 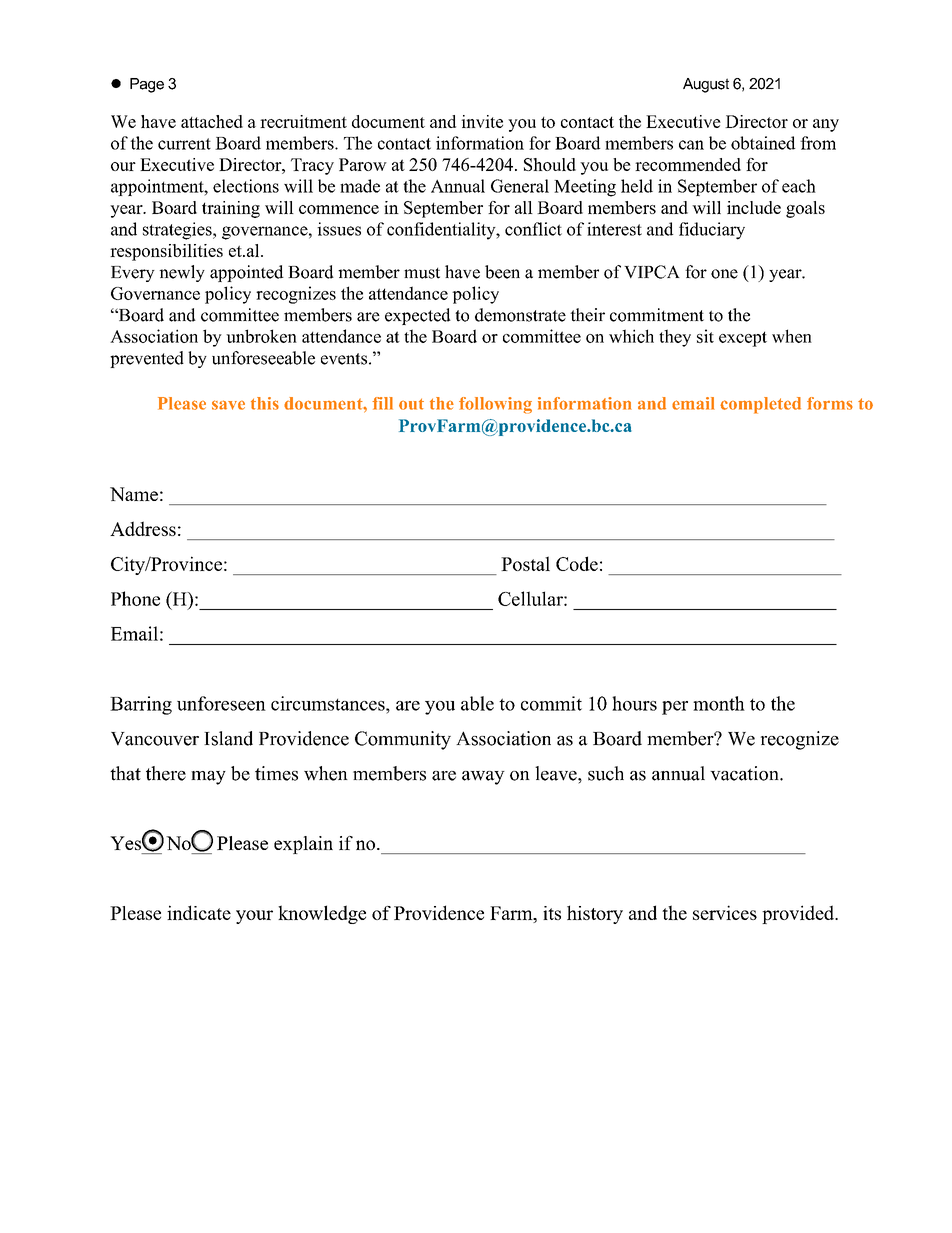 I want to click on indicate, so click(x=199, y=912).
